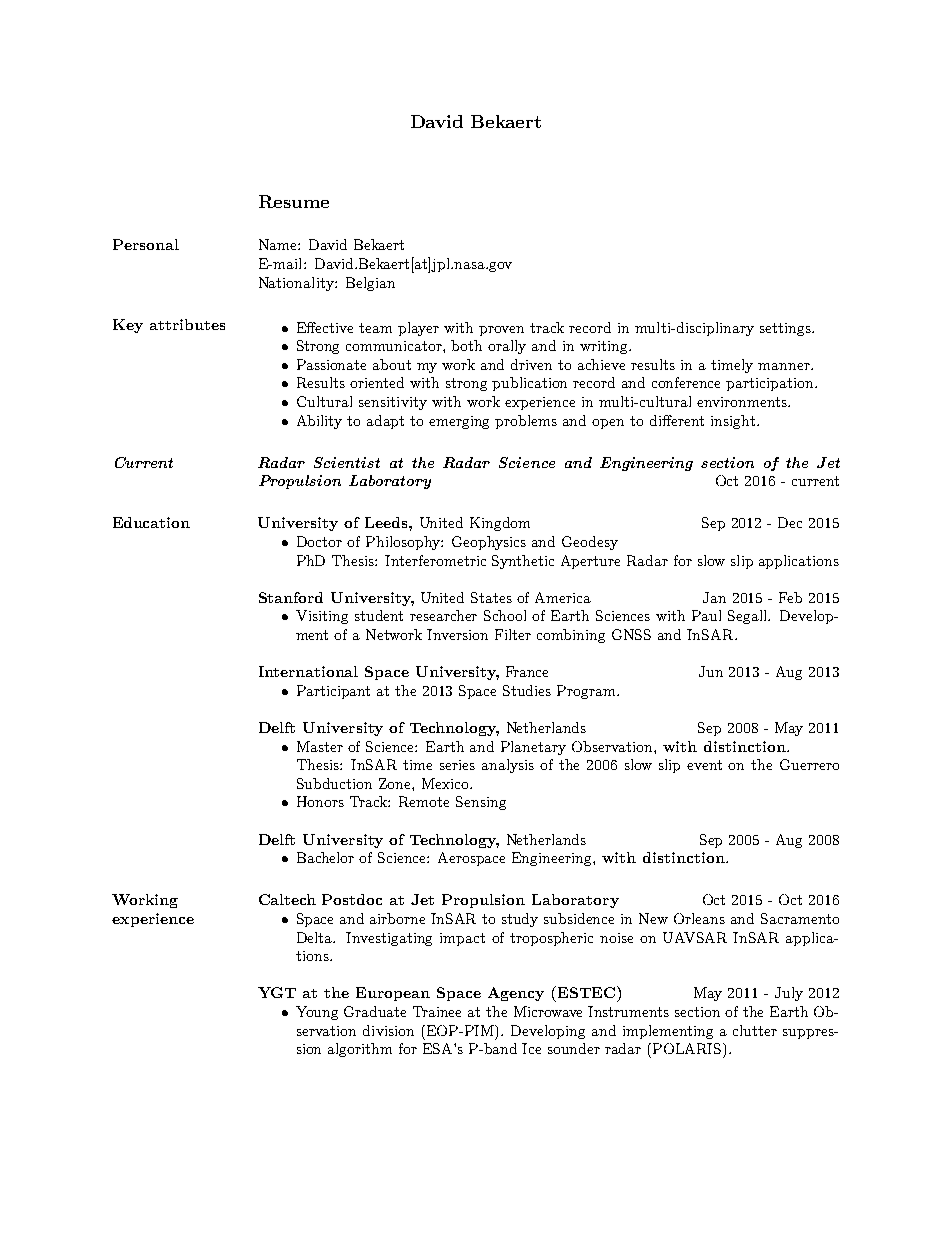 This page has height=1233, width=952. Describe the element at coordinates (291, 597) in the page. I see `Stanford` at that location.
